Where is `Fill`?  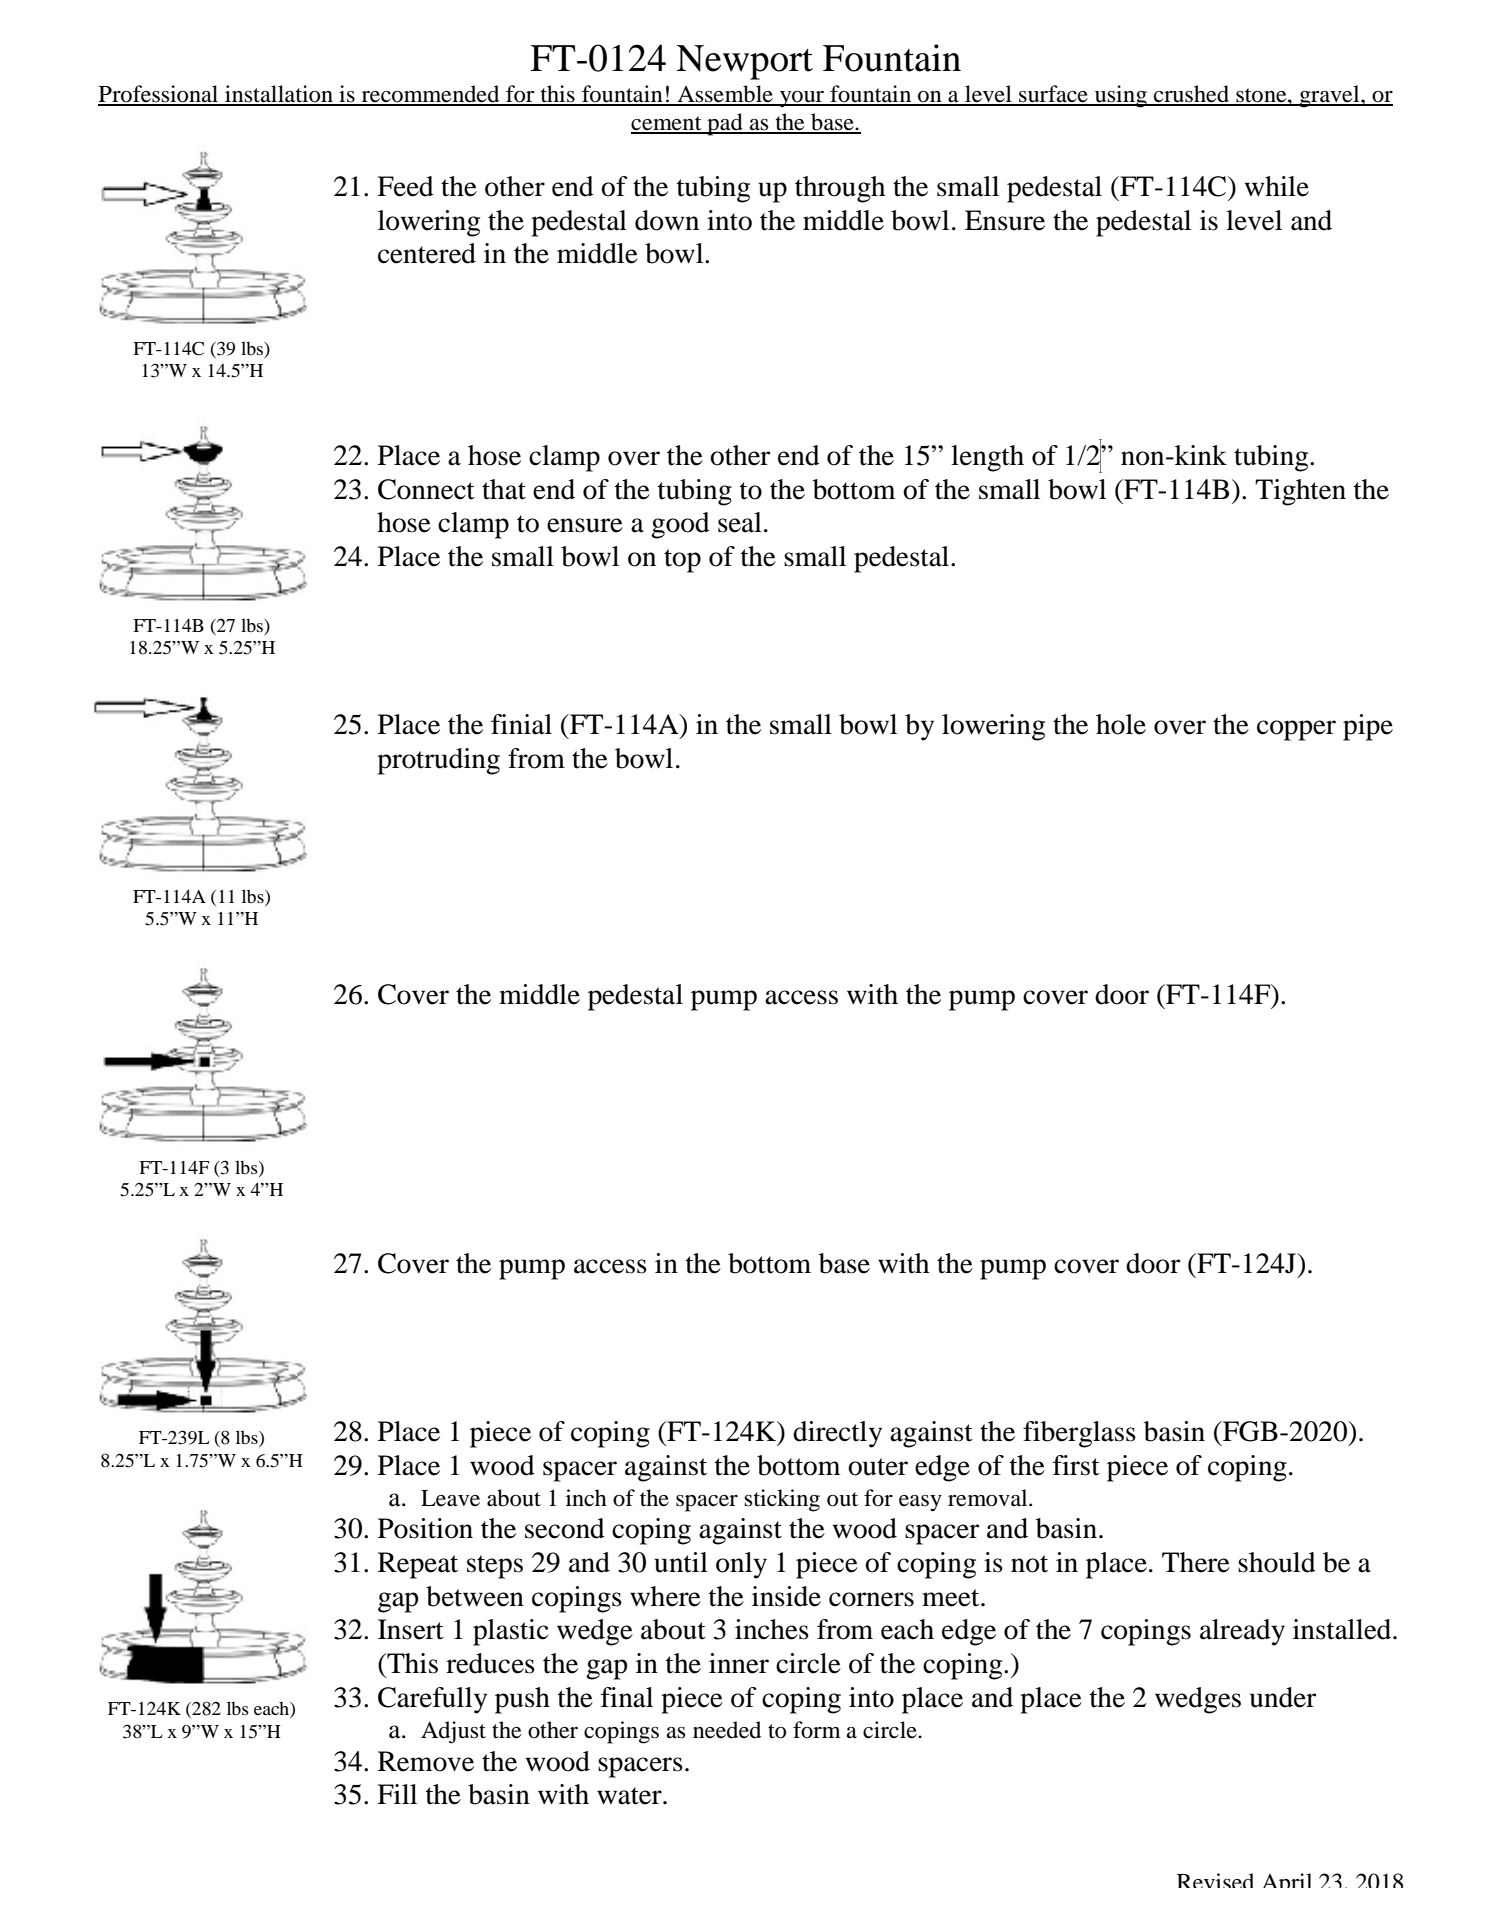 Fill is located at coordinates (397, 1794).
